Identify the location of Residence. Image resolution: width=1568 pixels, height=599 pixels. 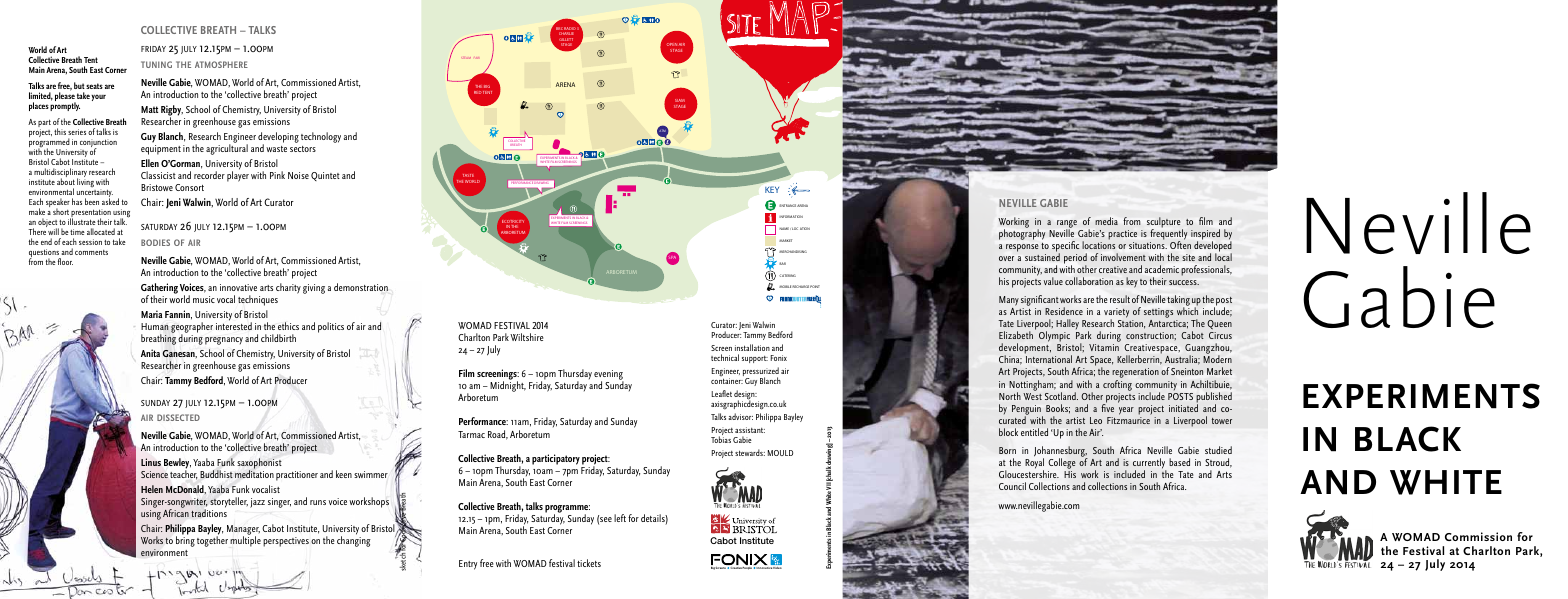
(1064, 311).
